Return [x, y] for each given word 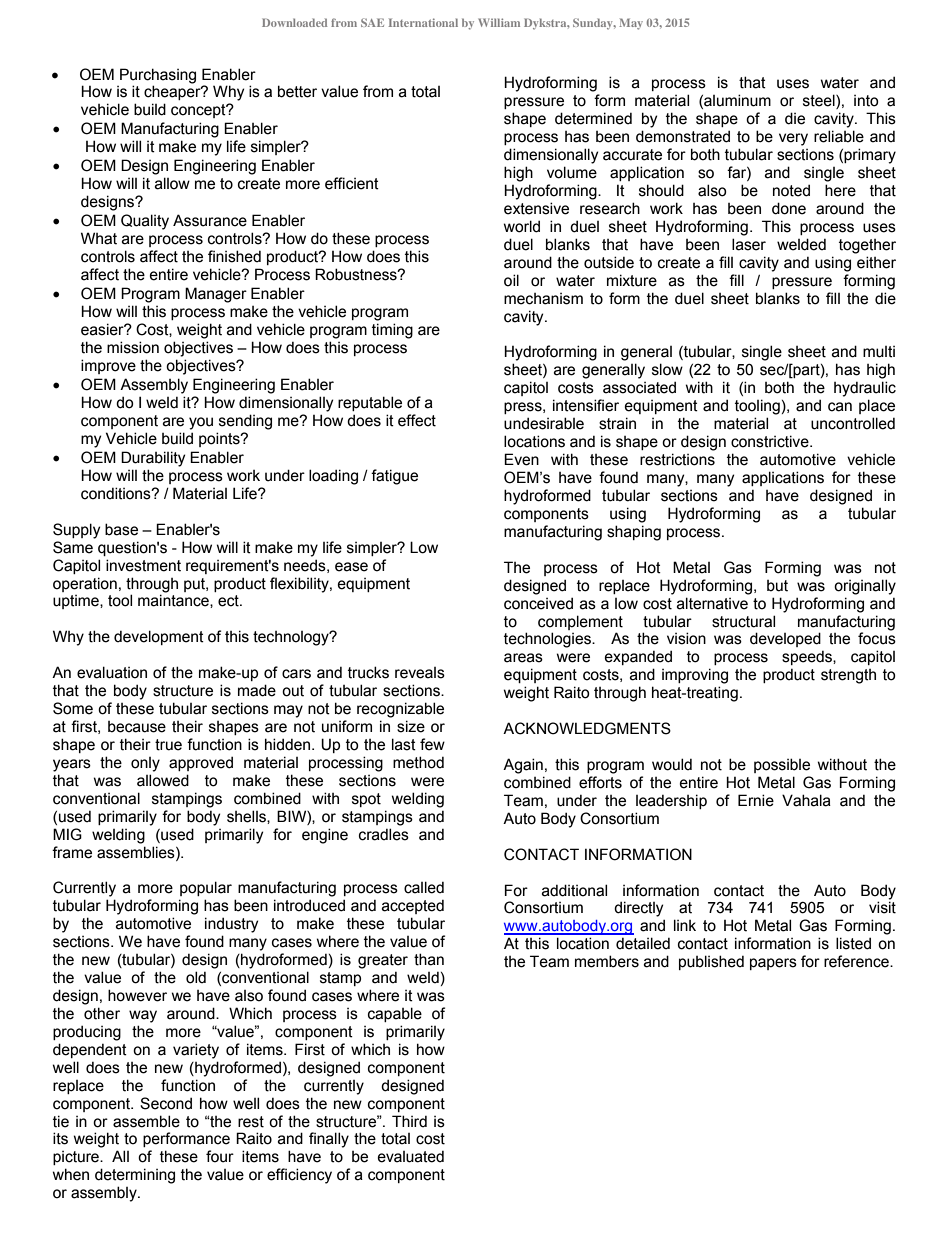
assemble [146, 1121]
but [777, 586]
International [423, 22]
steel [820, 101]
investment [143, 565]
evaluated [411, 1156]
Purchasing [158, 76]
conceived [538, 603]
